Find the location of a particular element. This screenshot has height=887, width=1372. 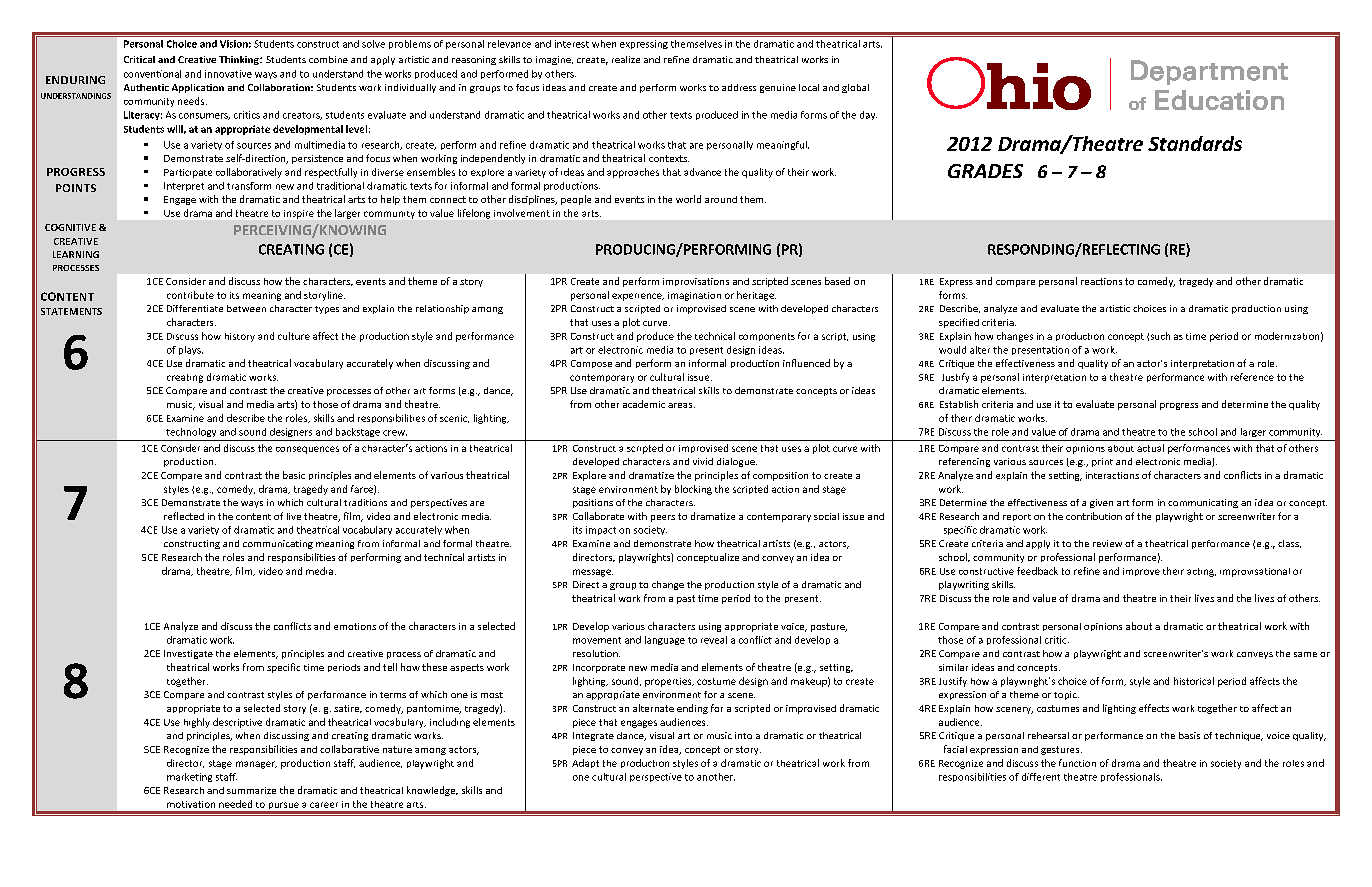

function is located at coordinates (1077, 763).
